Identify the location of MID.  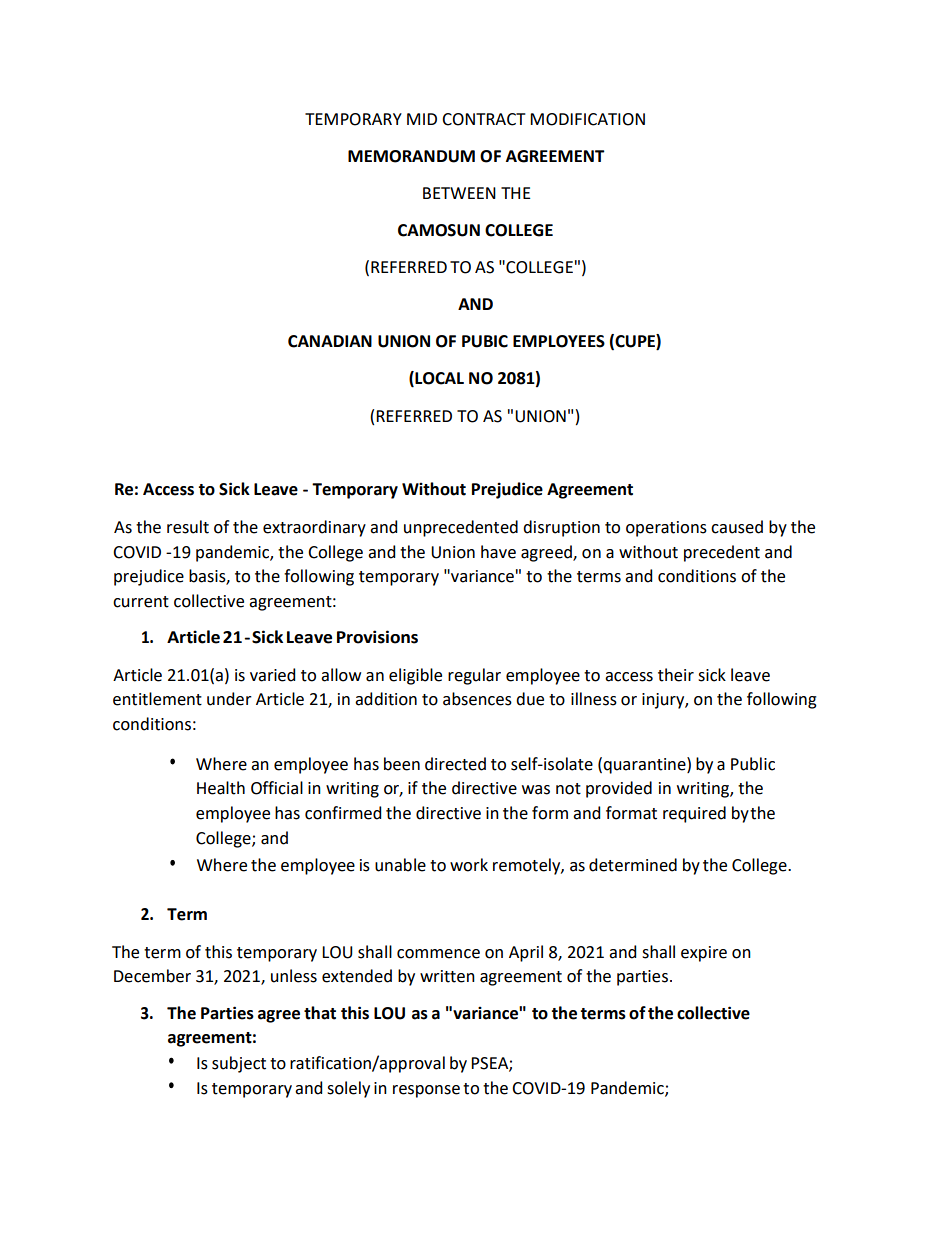
(422, 119).
